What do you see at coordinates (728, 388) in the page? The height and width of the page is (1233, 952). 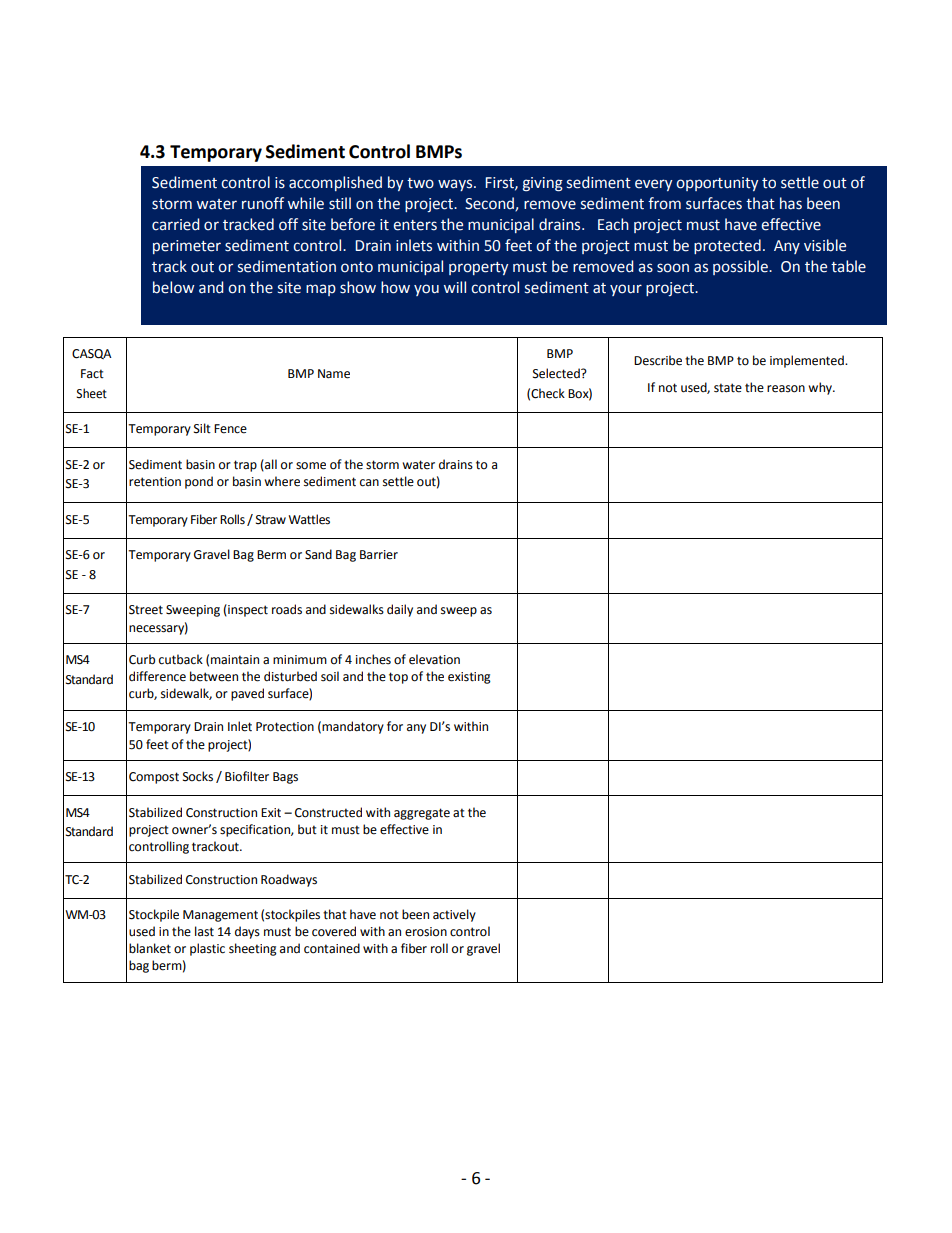 I see `state` at bounding box center [728, 388].
